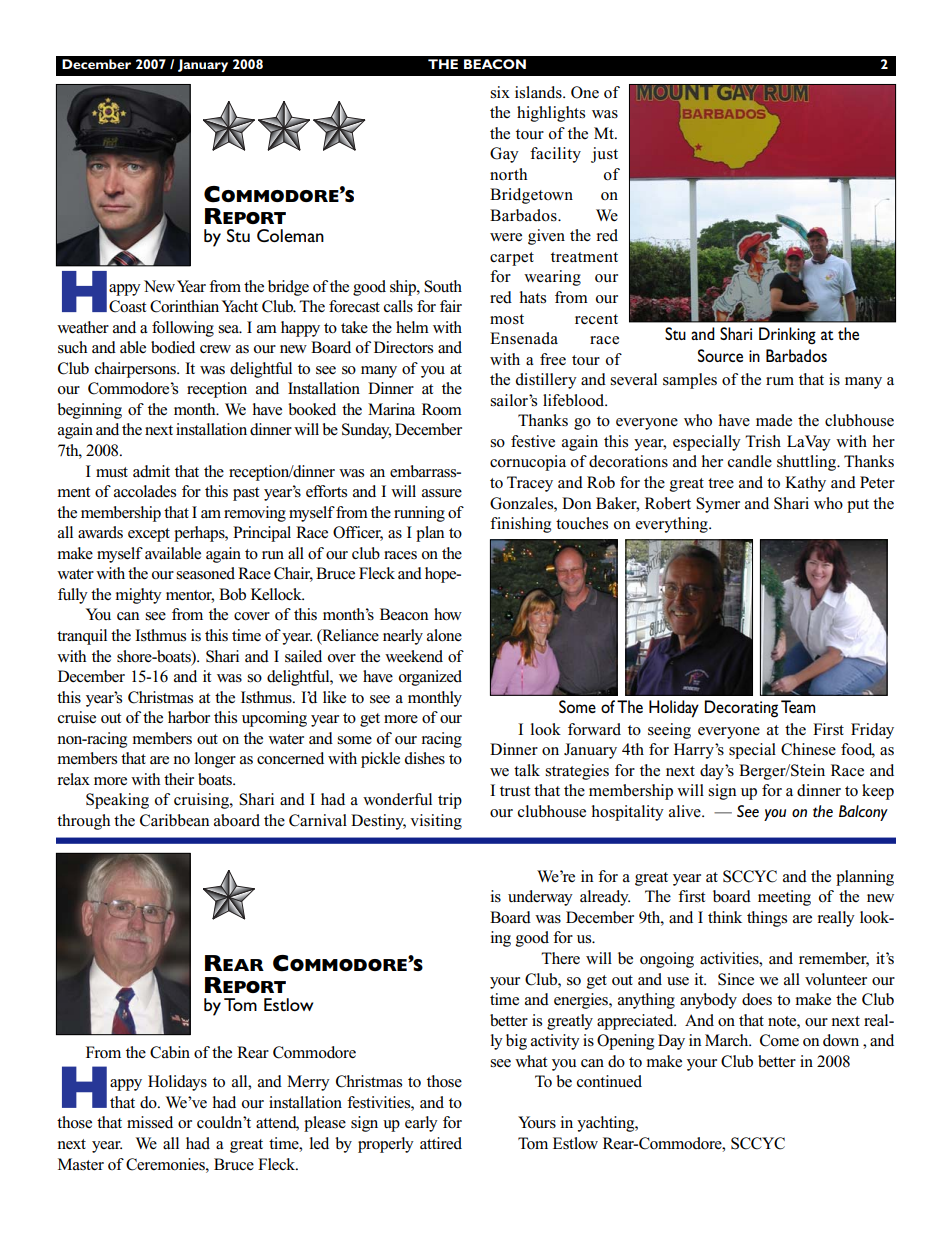 This document has width=952, height=1233. I want to click on Come, so click(779, 1040).
